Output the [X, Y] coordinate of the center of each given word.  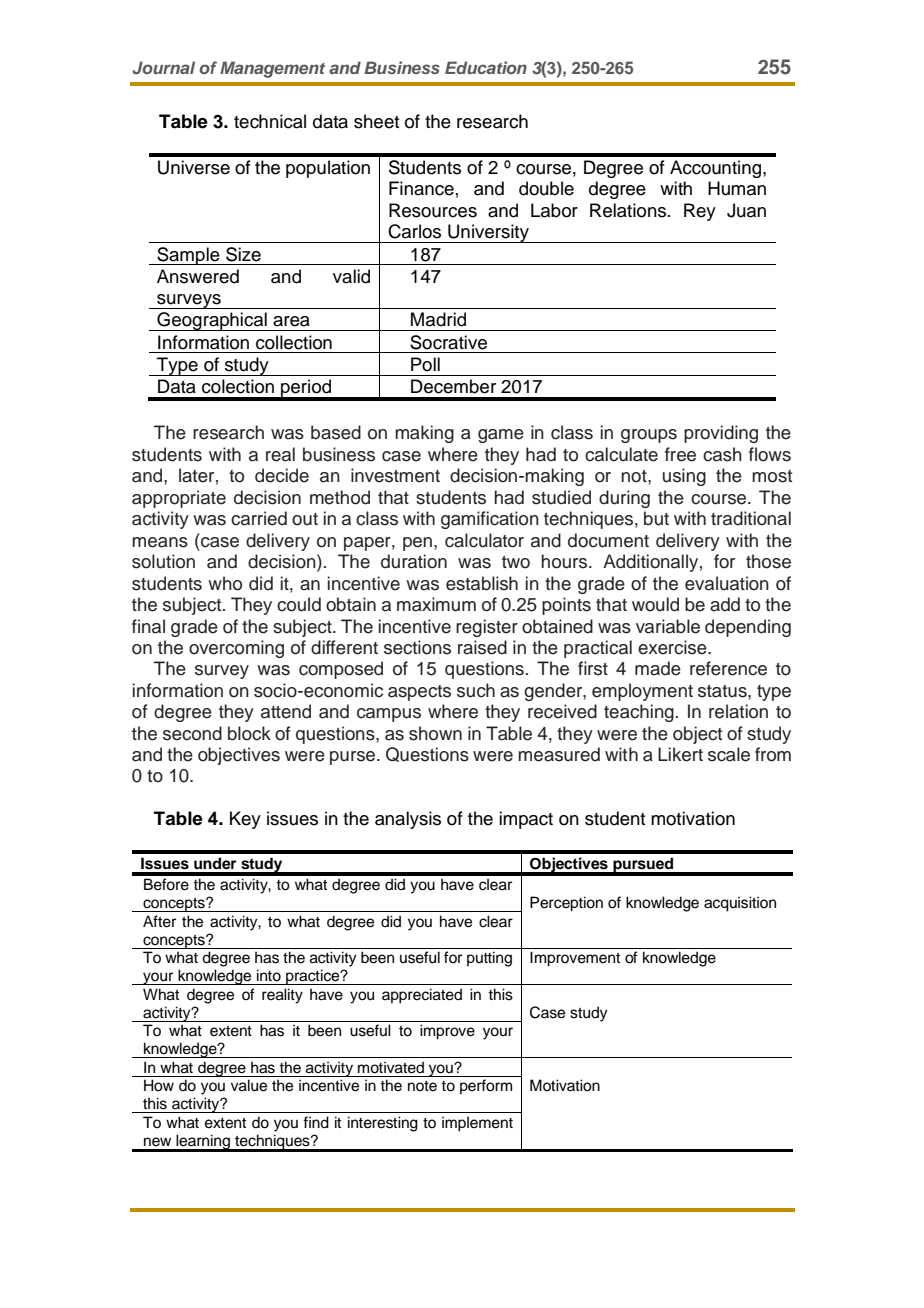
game [501, 436]
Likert [680, 754]
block [249, 733]
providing [721, 434]
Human [737, 188]
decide [282, 475]
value [249, 1085]
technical [270, 121]
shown [435, 733]
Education [486, 67]
